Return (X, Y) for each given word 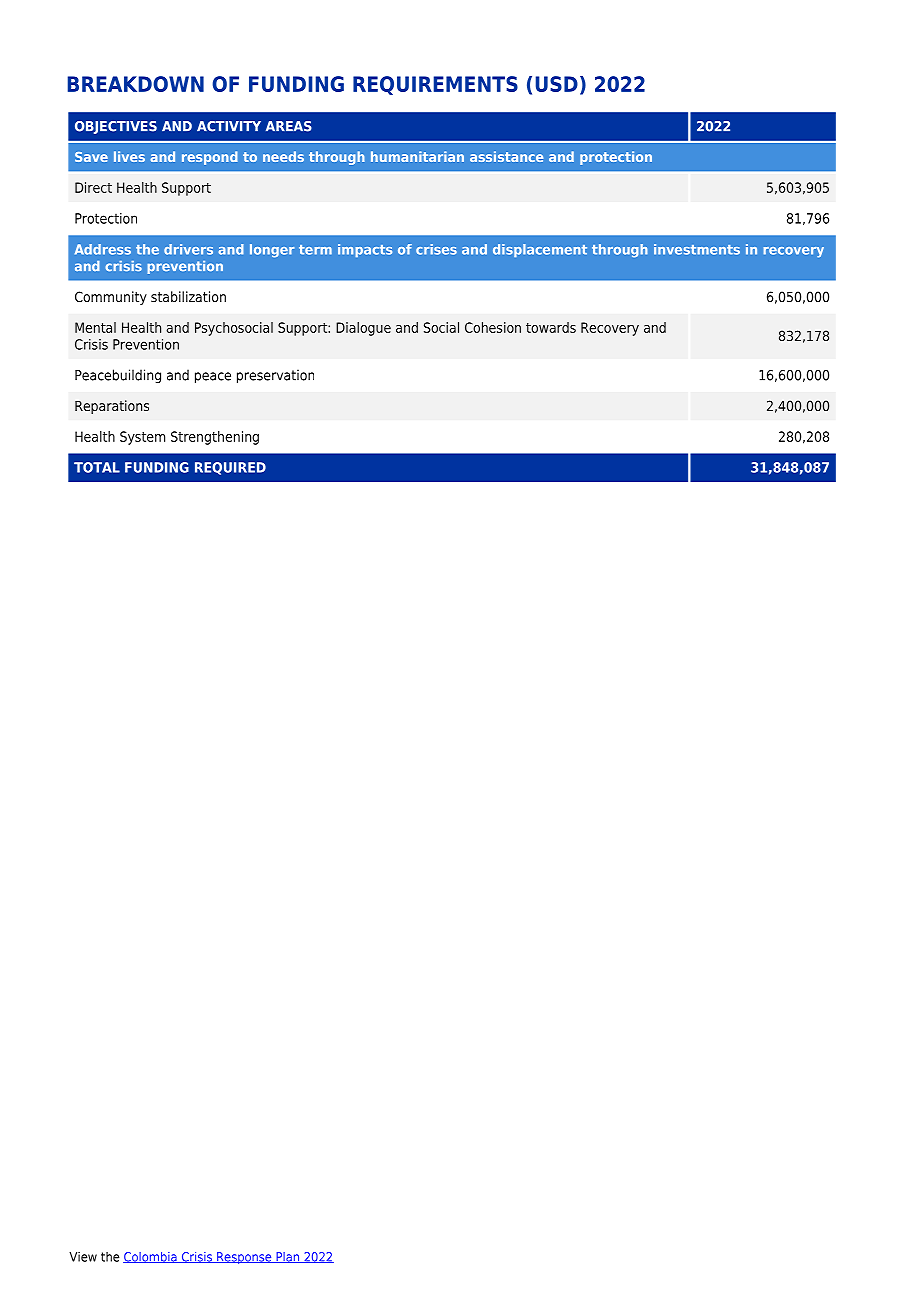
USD (556, 84)
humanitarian (417, 156)
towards (551, 327)
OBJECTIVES (116, 127)
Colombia (151, 1257)
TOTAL (97, 467)
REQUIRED (230, 468)
